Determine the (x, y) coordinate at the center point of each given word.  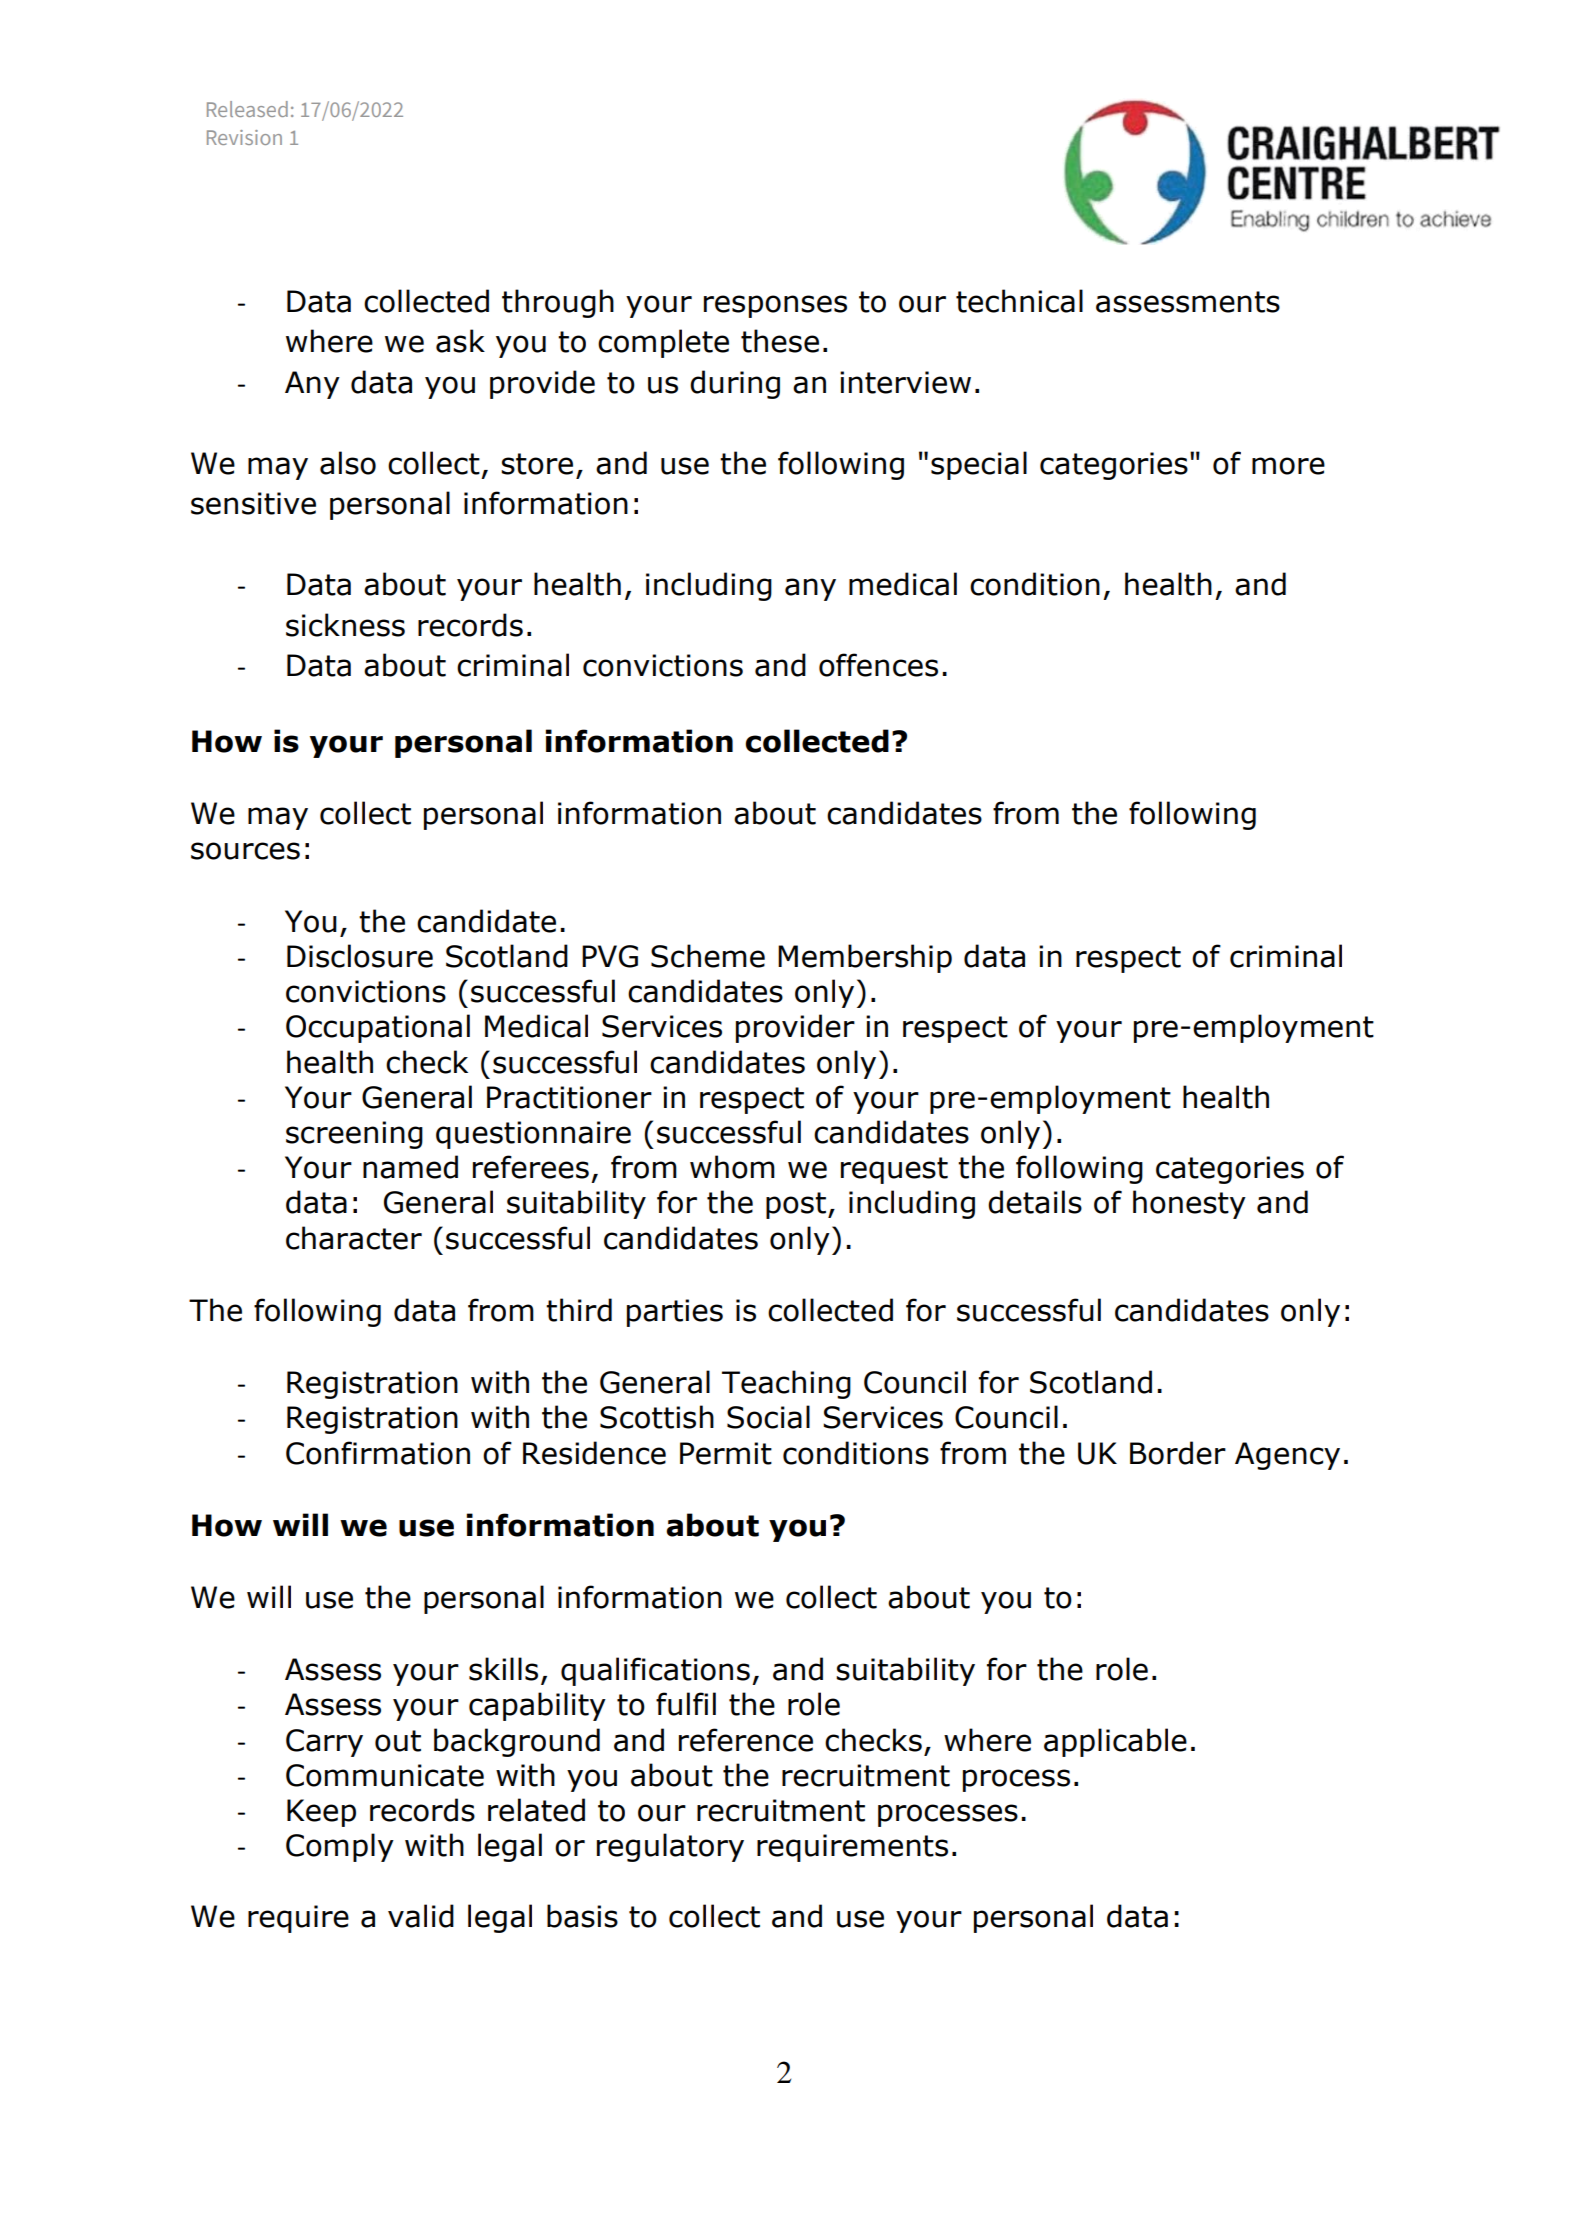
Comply (340, 1847)
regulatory (670, 1847)
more (1288, 466)
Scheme (708, 956)
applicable (1115, 1742)
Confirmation (378, 1453)
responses (775, 306)
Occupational (378, 1028)
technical (1019, 301)
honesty (1189, 1204)
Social (768, 1417)
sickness (345, 625)
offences (878, 665)
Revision (244, 137)
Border (1178, 1453)
